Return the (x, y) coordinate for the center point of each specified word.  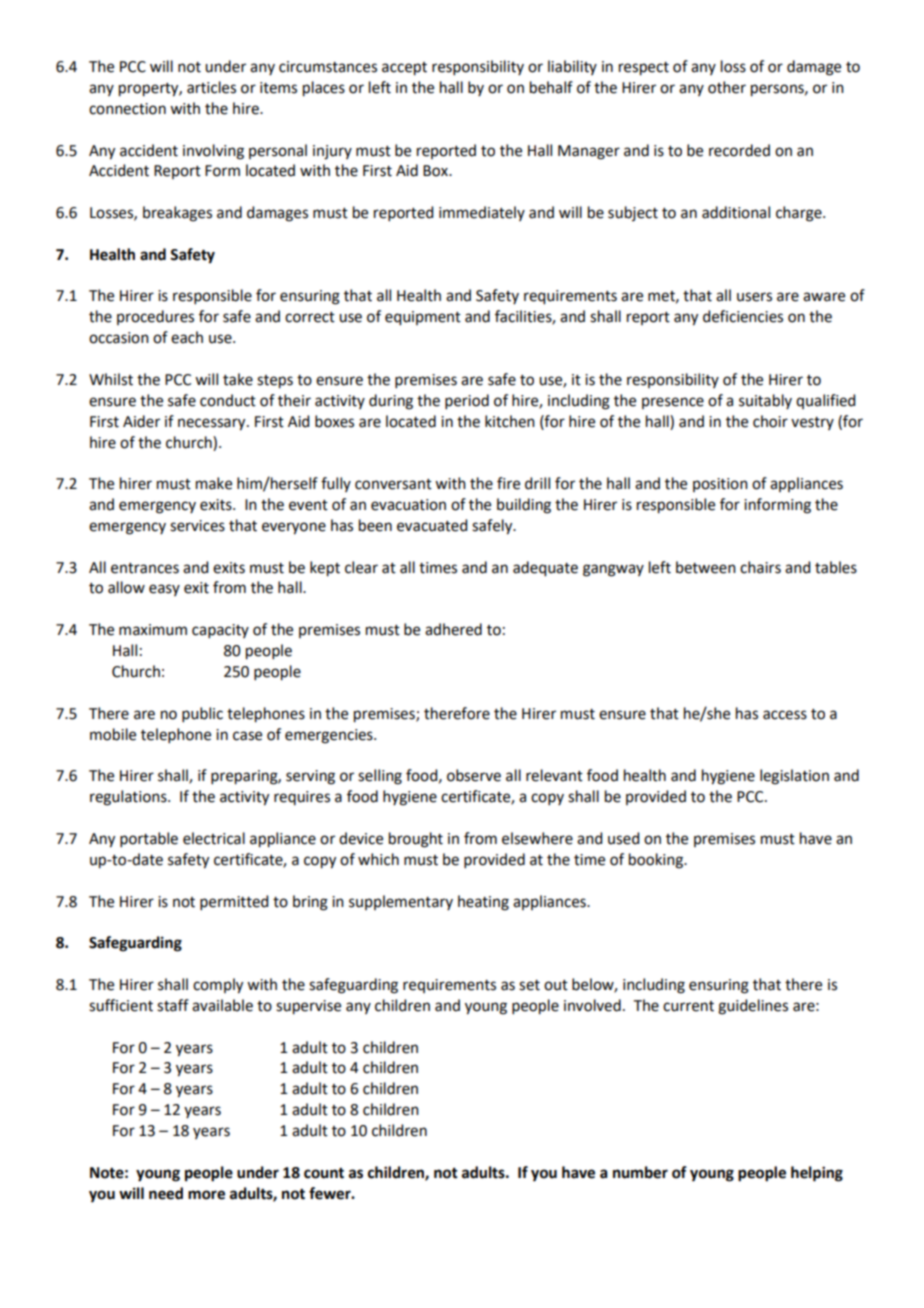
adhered (453, 629)
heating (483, 903)
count (324, 1173)
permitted (234, 902)
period (467, 401)
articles (211, 87)
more (206, 1195)
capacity (220, 631)
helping (817, 1174)
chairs (760, 567)
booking (657, 861)
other (727, 87)
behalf (551, 87)
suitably (765, 401)
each (187, 337)
